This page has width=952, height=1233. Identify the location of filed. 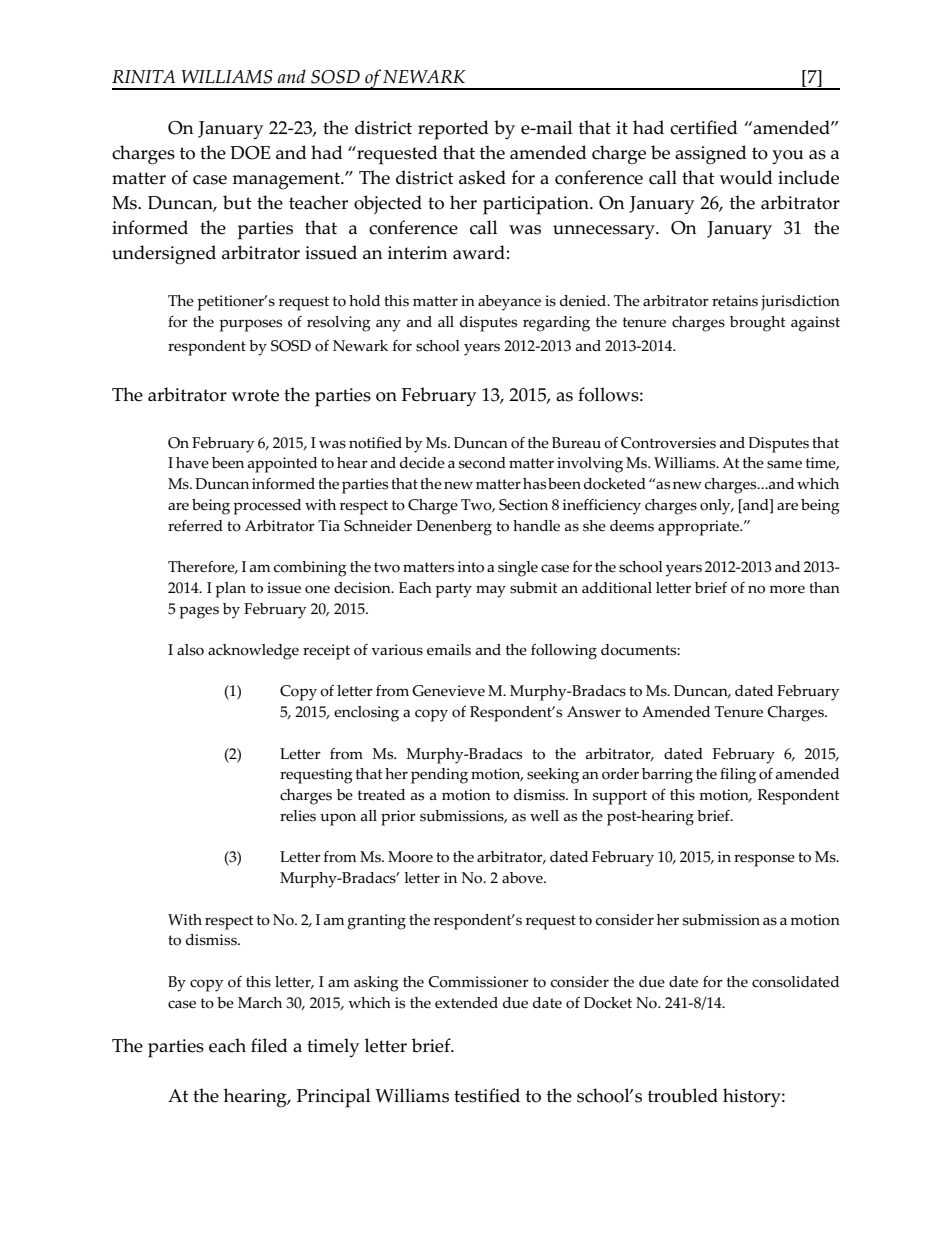
(269, 1045).
